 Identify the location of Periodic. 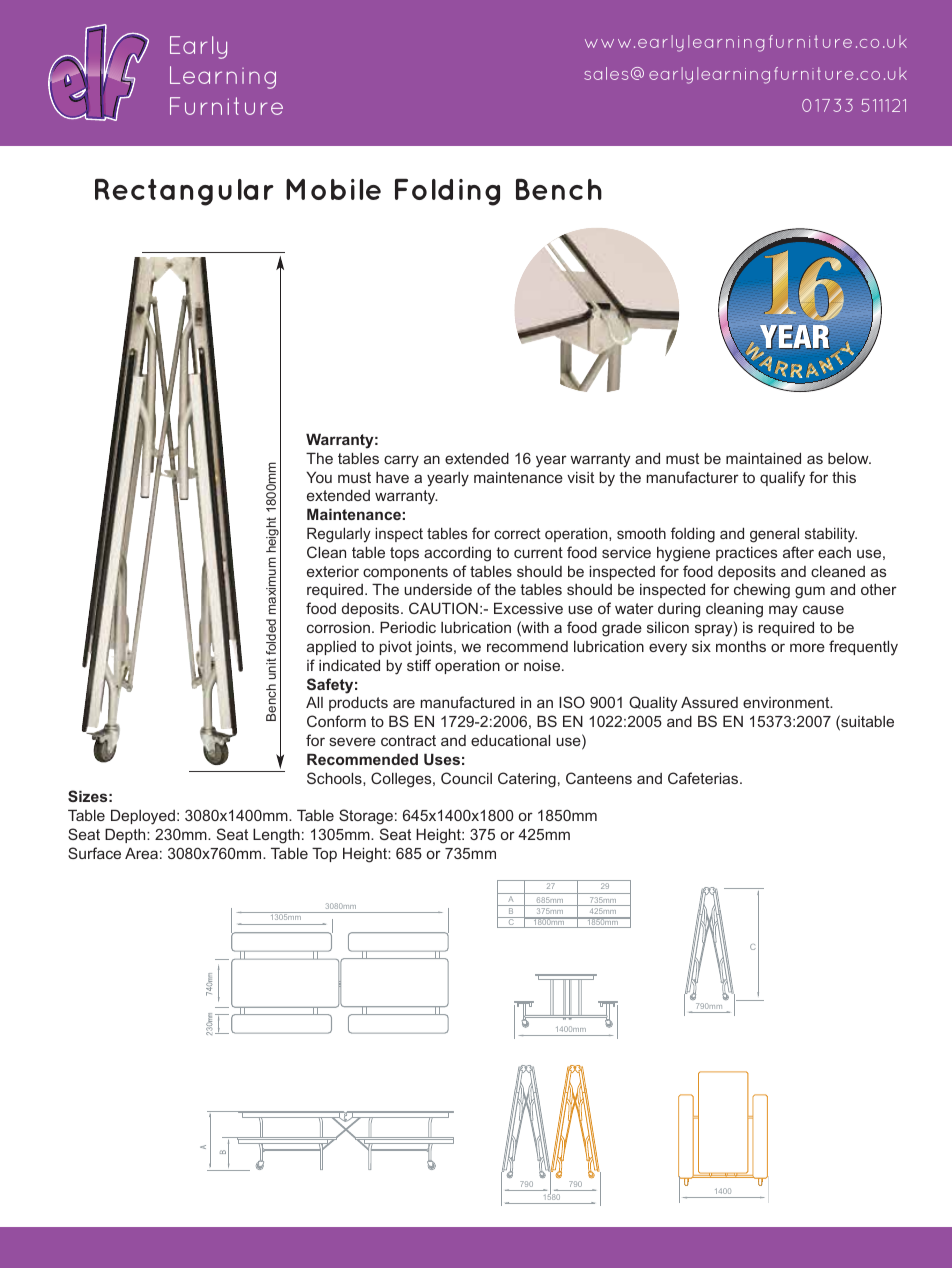
(408, 627).
